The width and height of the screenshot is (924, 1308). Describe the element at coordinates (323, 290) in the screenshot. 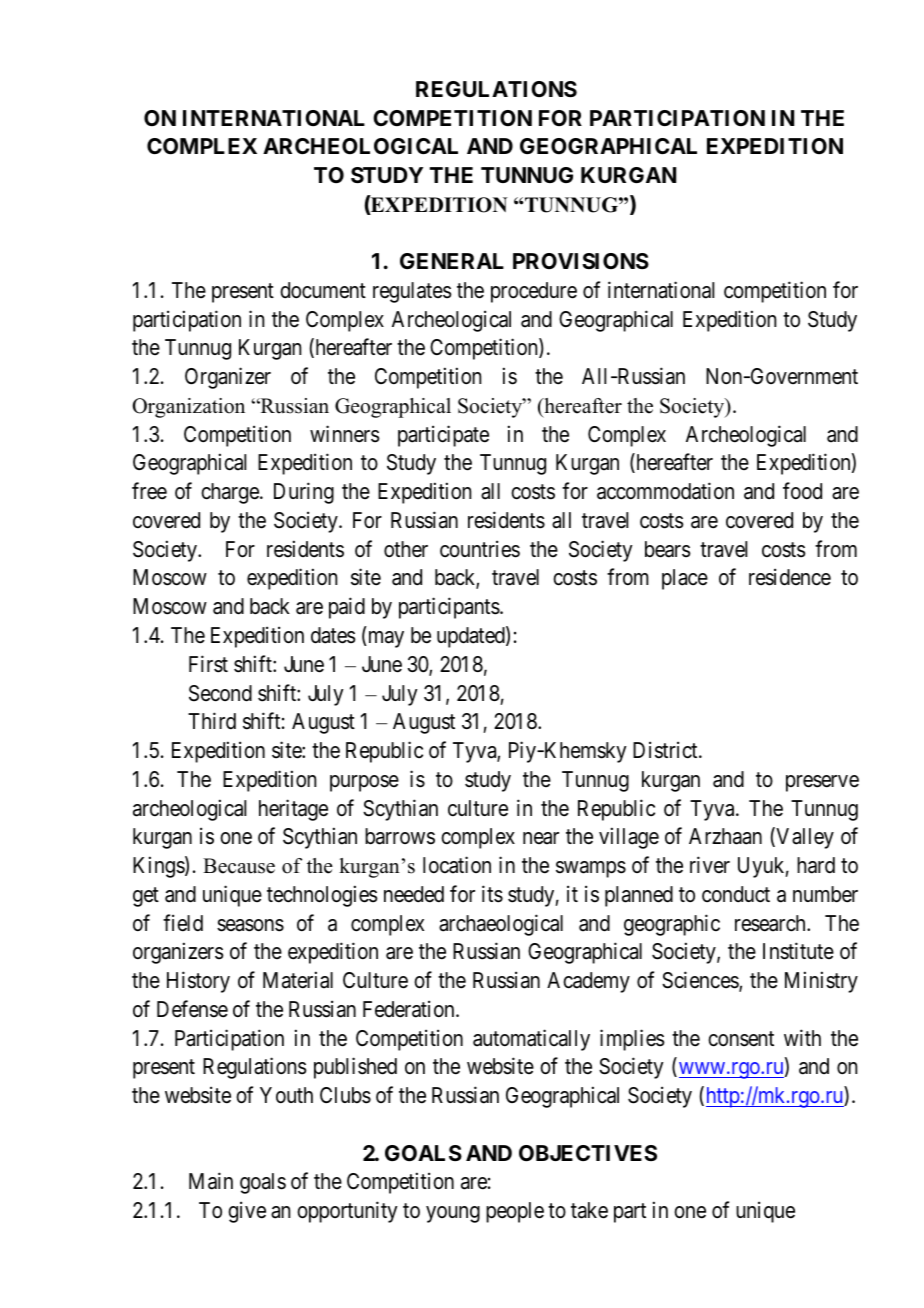

I see `document` at that location.
